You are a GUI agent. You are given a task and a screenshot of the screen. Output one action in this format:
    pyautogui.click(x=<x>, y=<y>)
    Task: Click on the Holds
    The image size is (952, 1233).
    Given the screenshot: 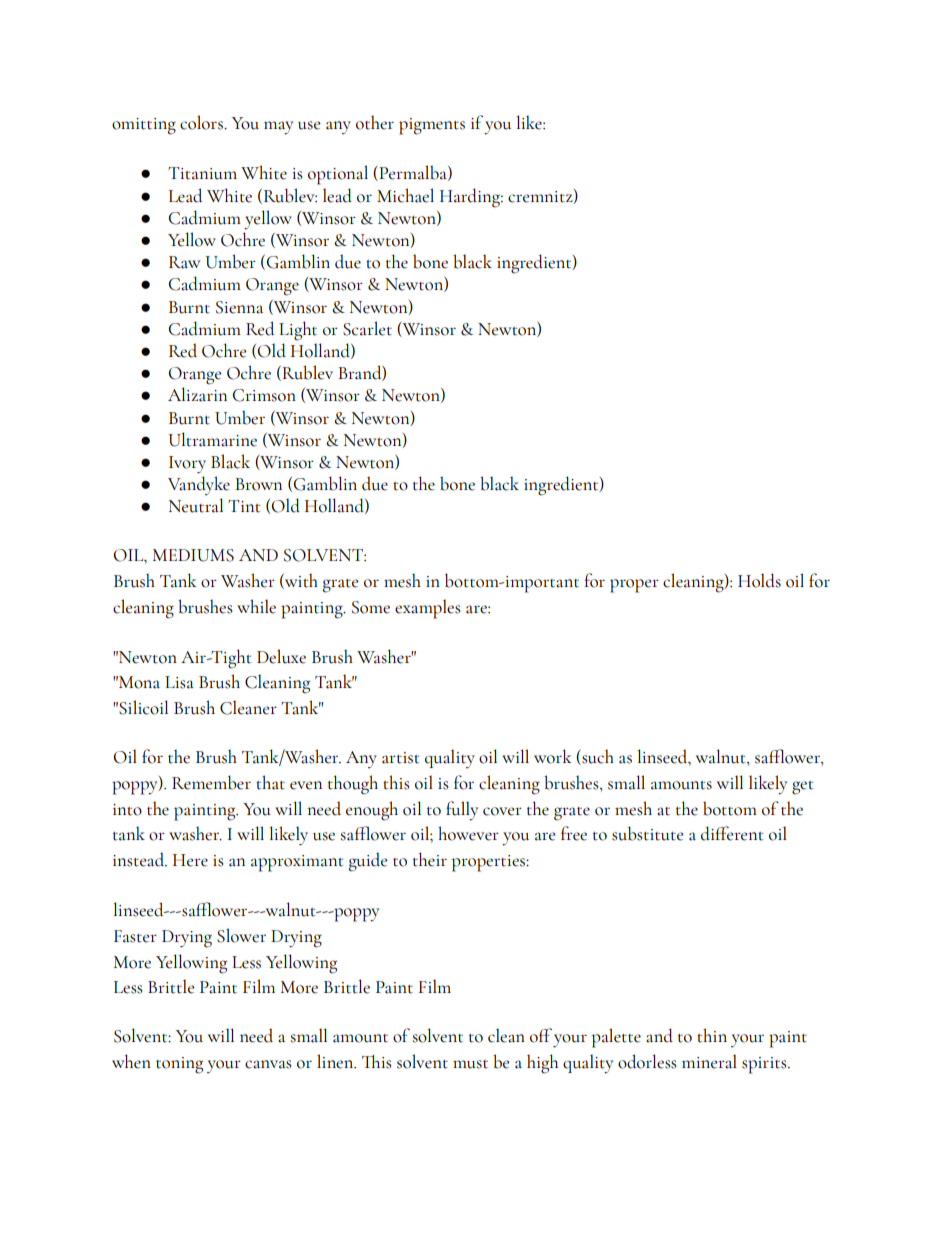 What is the action you would take?
    pyautogui.click(x=759, y=580)
